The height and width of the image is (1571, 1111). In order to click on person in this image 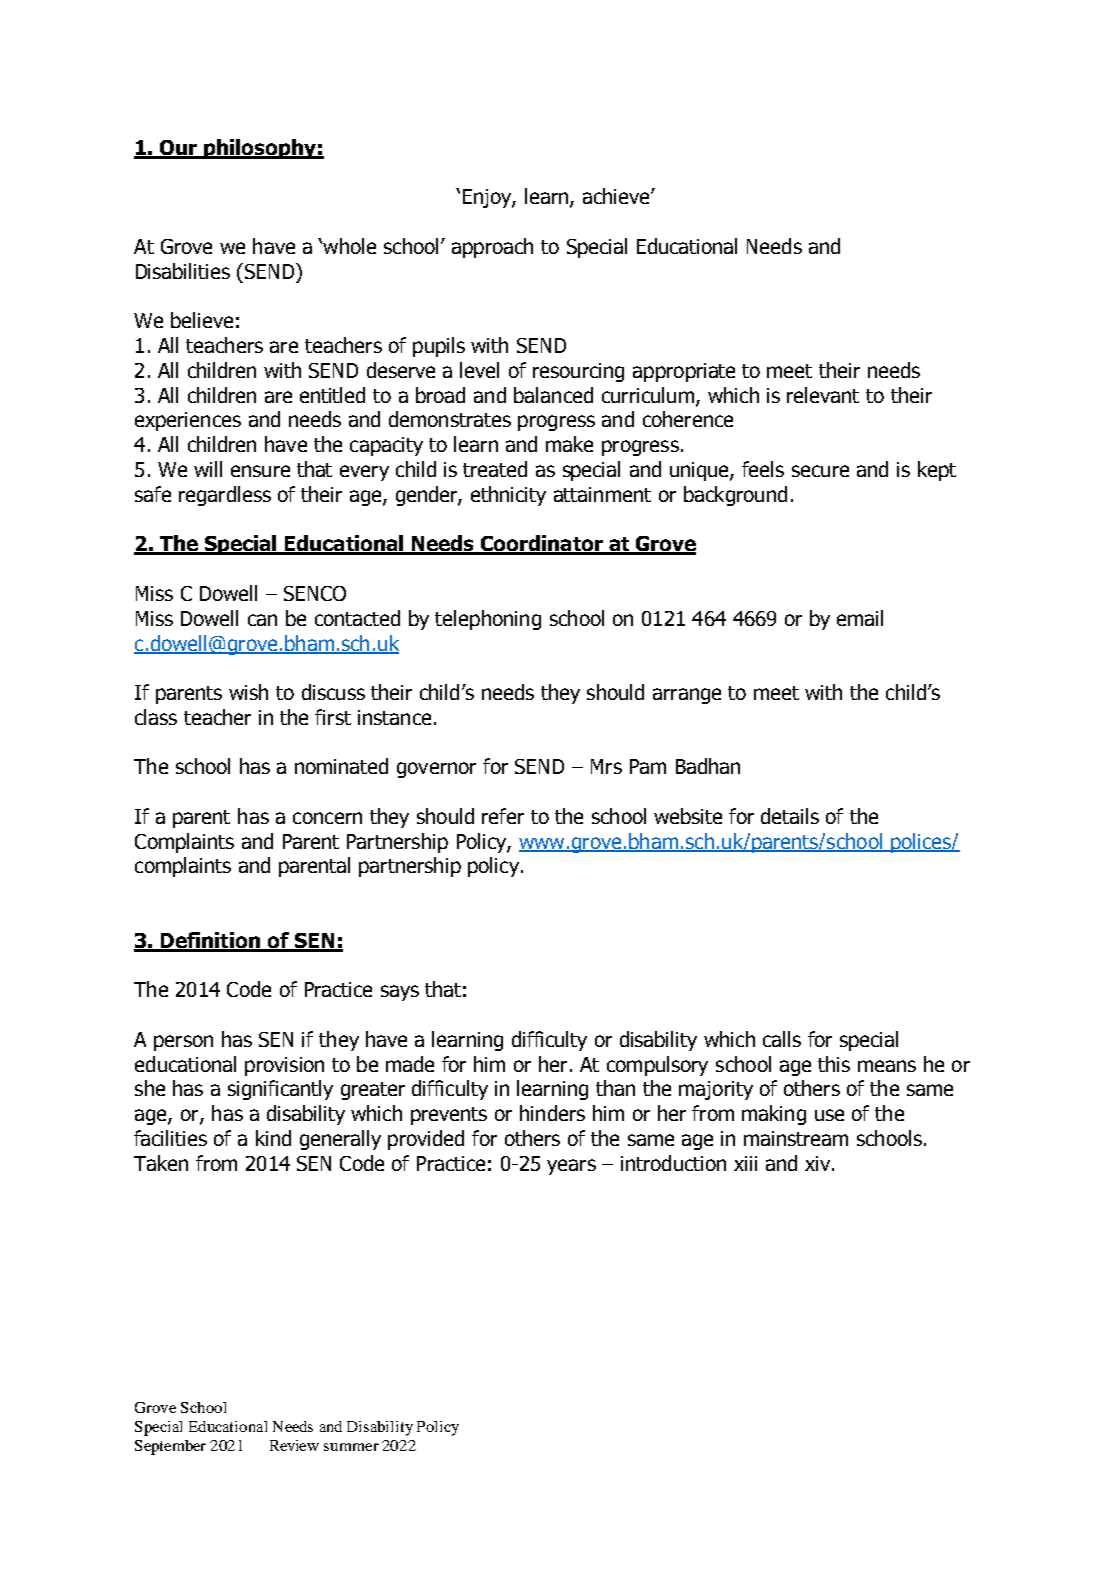, I will do `click(183, 1043)`.
